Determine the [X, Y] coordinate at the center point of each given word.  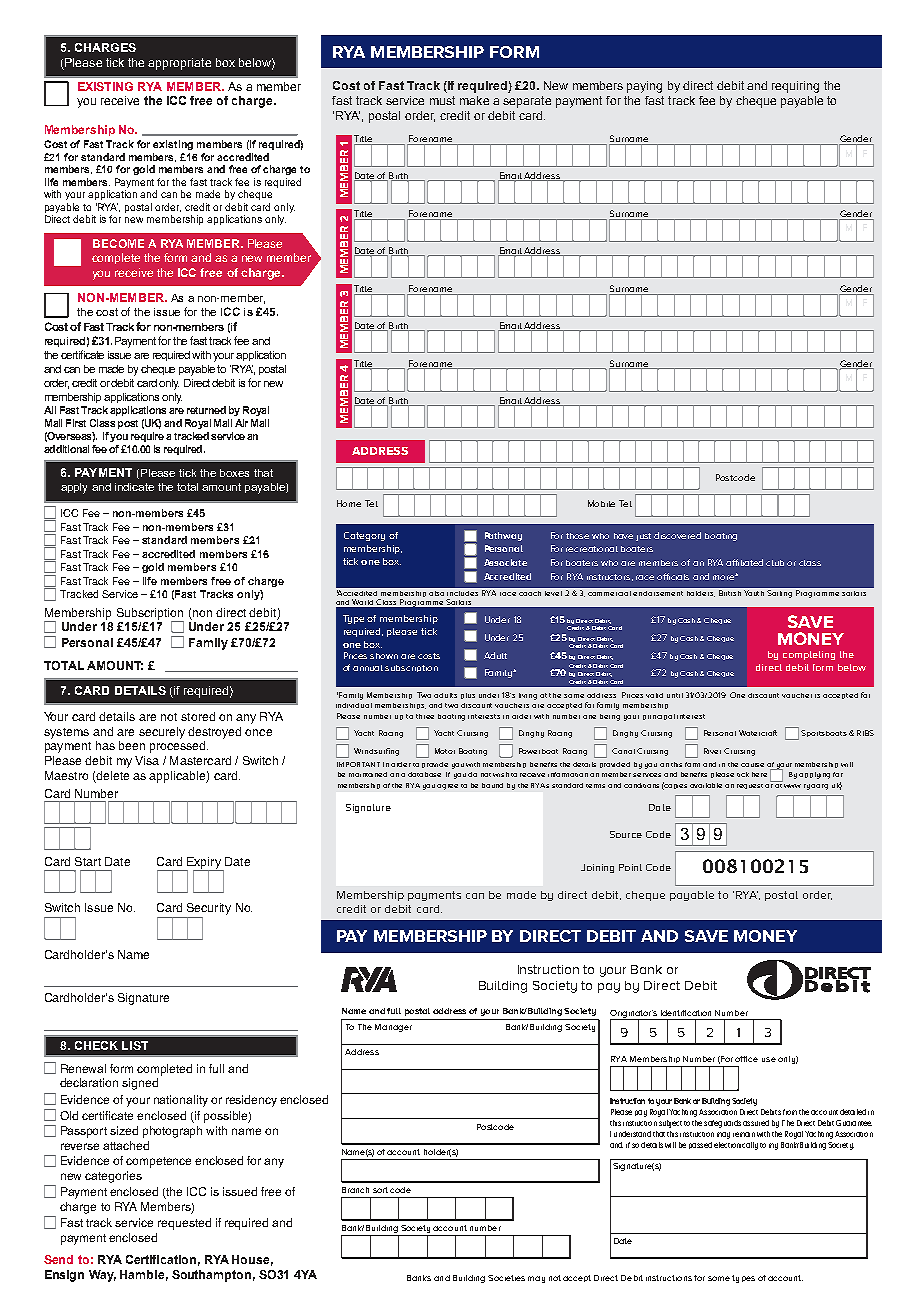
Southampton [211, 1276]
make [474, 100]
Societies [506, 1278]
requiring [795, 87]
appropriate [179, 64]
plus [468, 696]
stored [198, 716]
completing [809, 655]
